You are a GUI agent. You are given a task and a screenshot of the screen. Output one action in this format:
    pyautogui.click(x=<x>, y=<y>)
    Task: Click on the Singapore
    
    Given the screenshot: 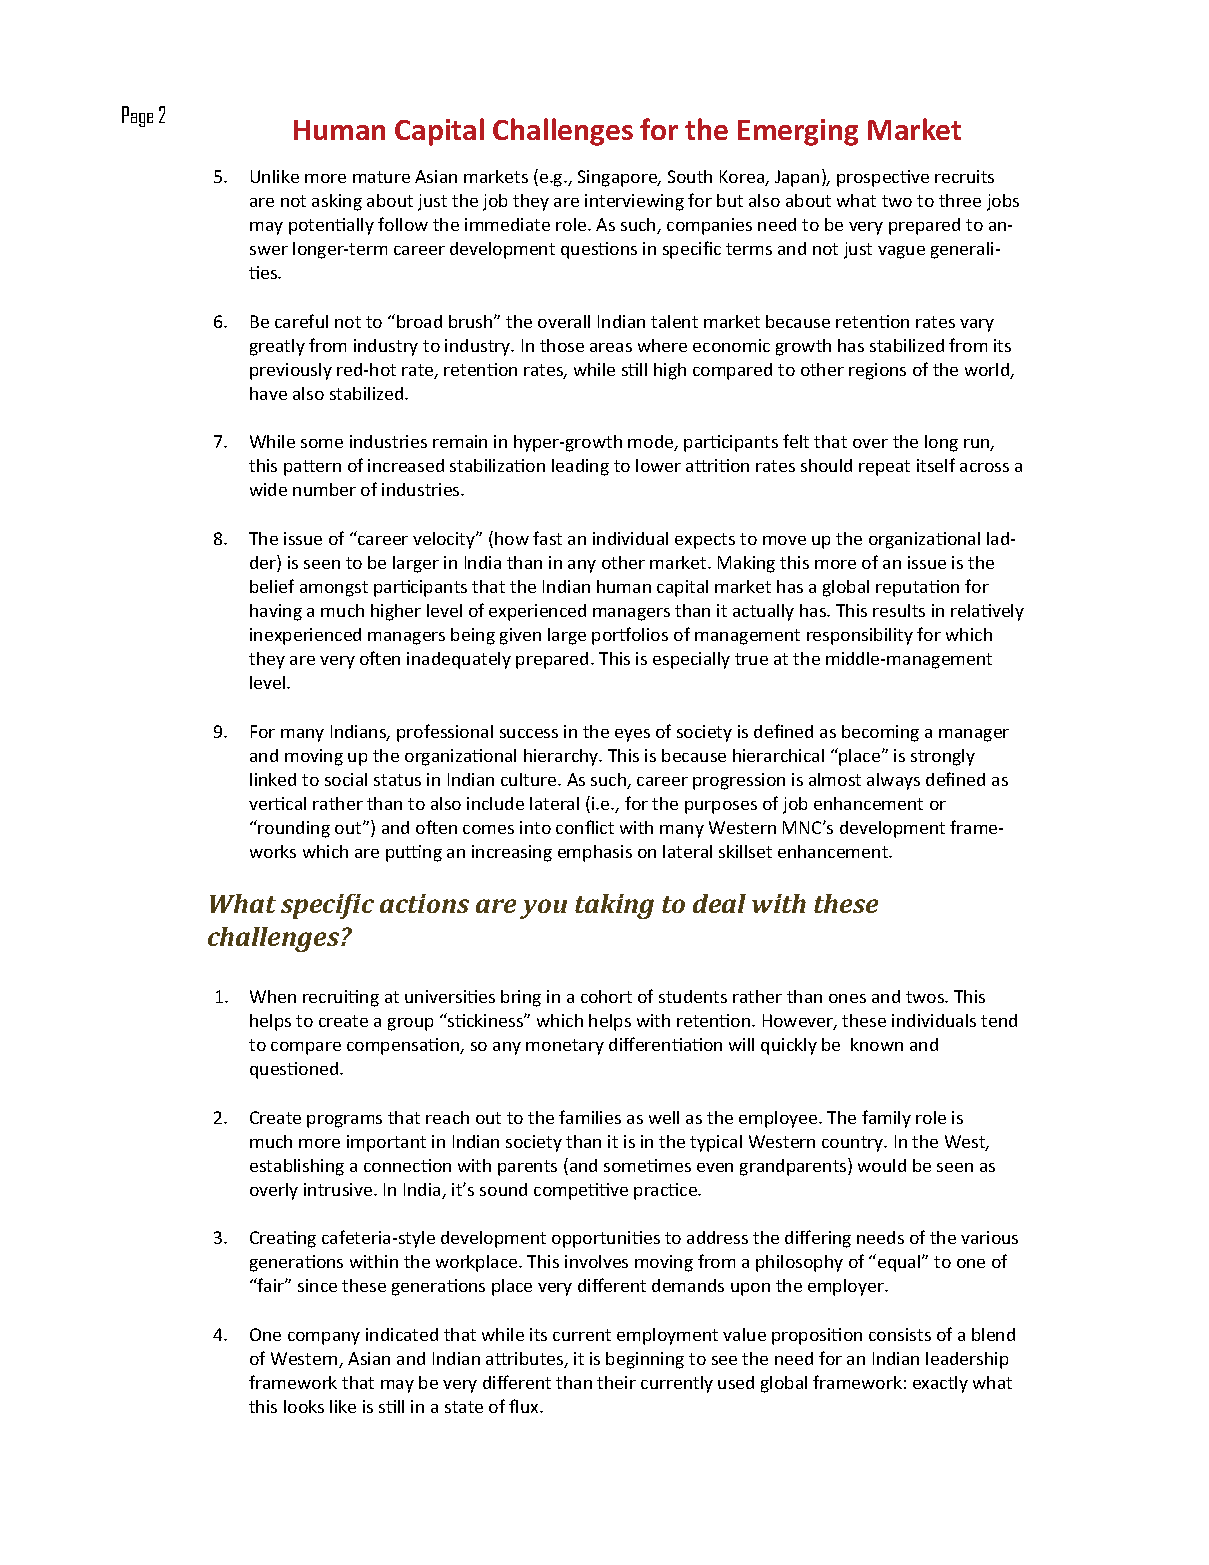 What is the action you would take?
    pyautogui.click(x=619, y=178)
